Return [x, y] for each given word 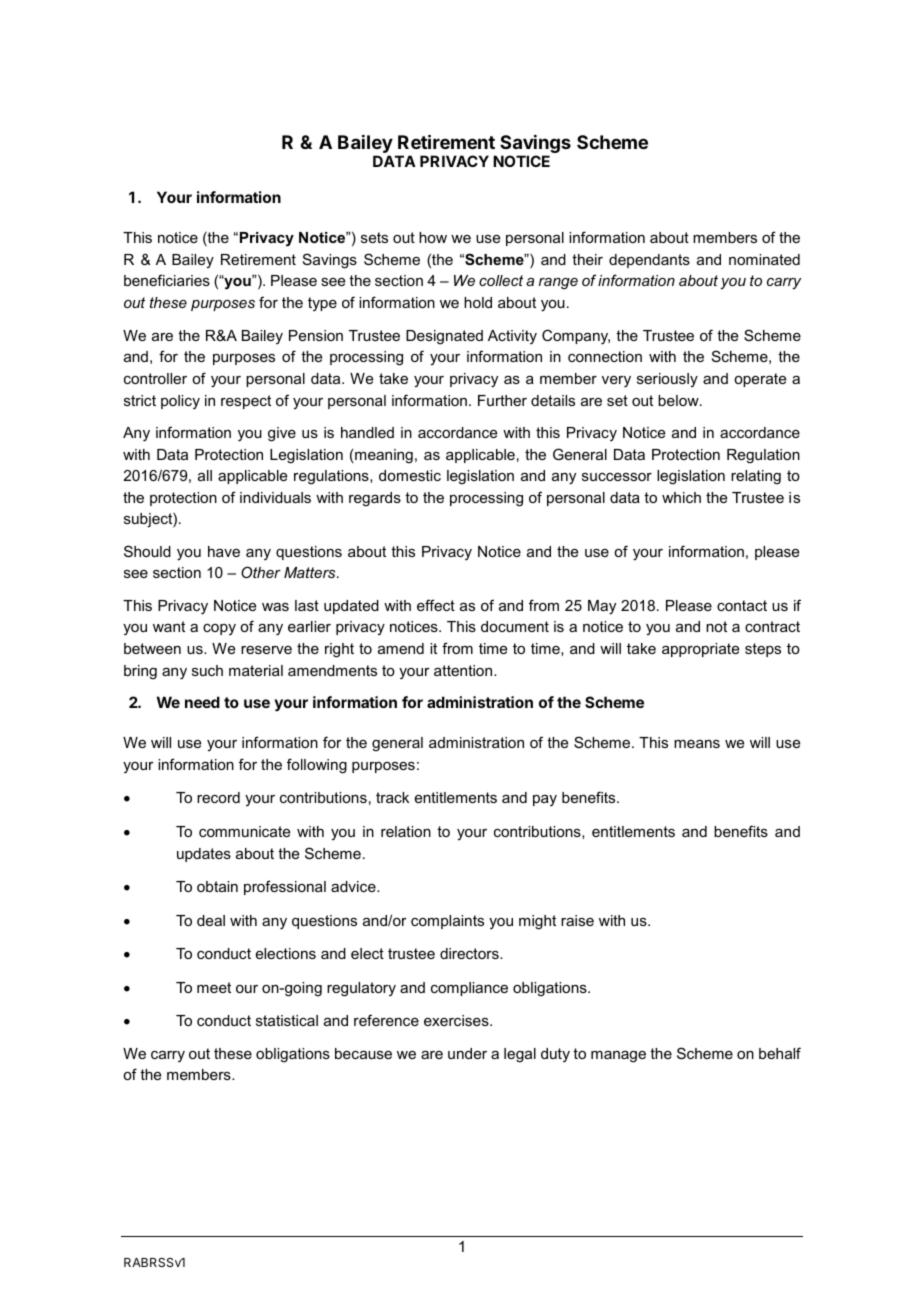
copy [219, 629]
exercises [457, 1020]
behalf [780, 1053]
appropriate [700, 650]
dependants [649, 261]
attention [464, 670]
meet [214, 987]
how [433, 237]
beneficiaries [167, 280]
